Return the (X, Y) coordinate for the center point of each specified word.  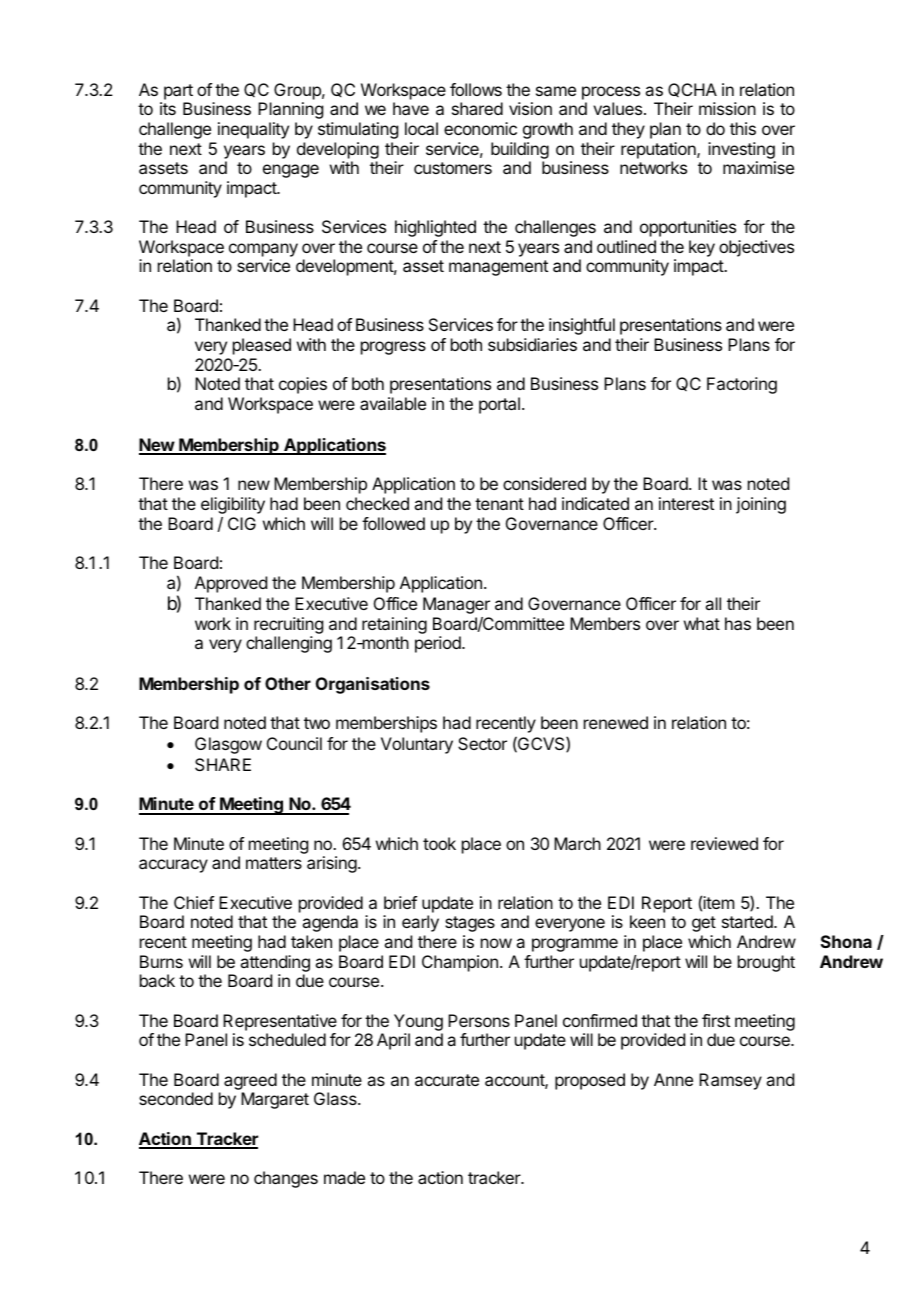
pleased (262, 346)
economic (480, 128)
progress (393, 348)
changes (286, 1179)
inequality (253, 130)
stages (470, 924)
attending (275, 963)
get (704, 924)
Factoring (742, 385)
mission (727, 108)
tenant (499, 504)
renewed (616, 722)
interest (686, 503)
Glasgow (228, 745)
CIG (242, 523)
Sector (482, 743)
